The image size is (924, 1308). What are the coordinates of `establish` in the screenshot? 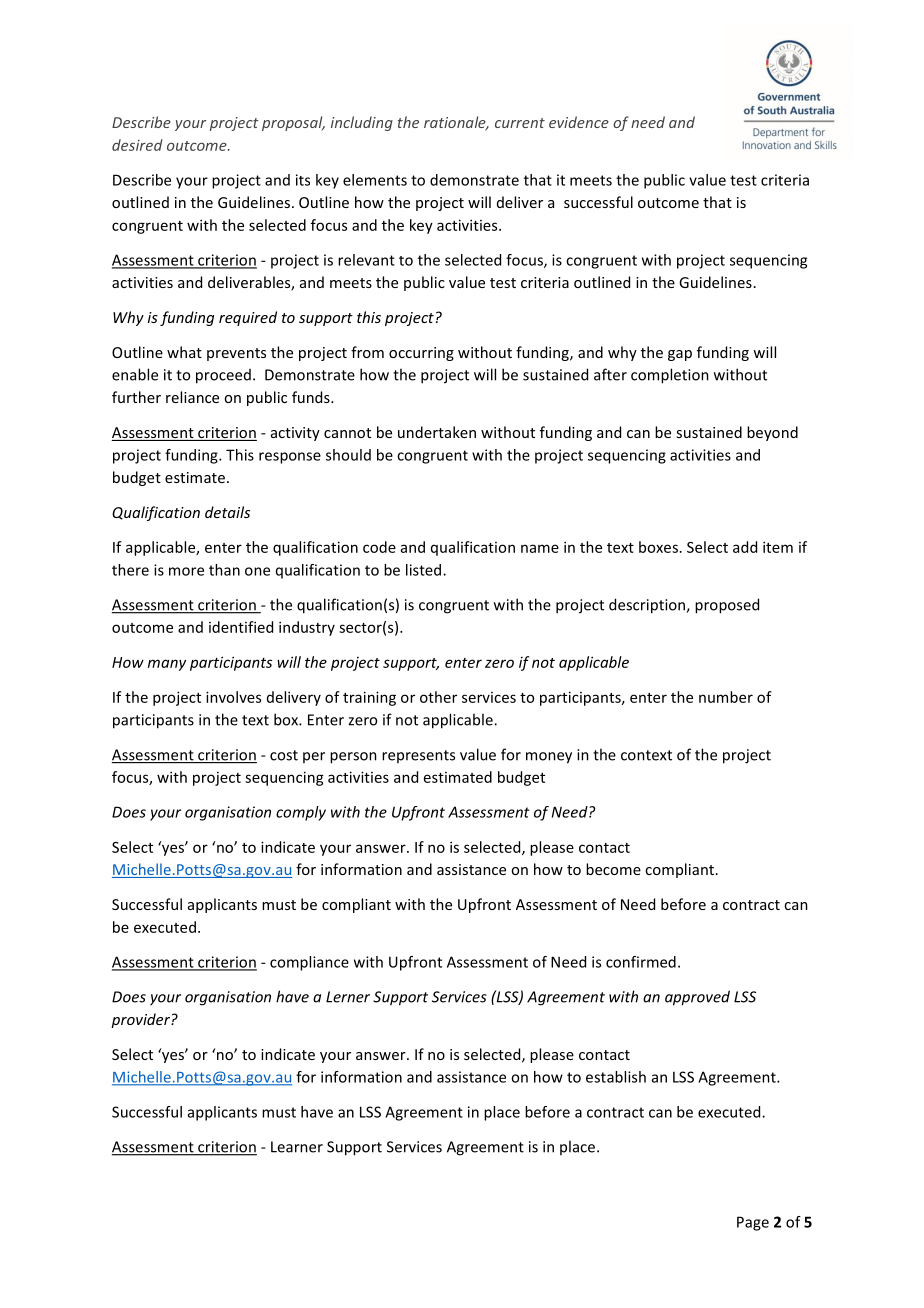 It's located at (616, 1077).
